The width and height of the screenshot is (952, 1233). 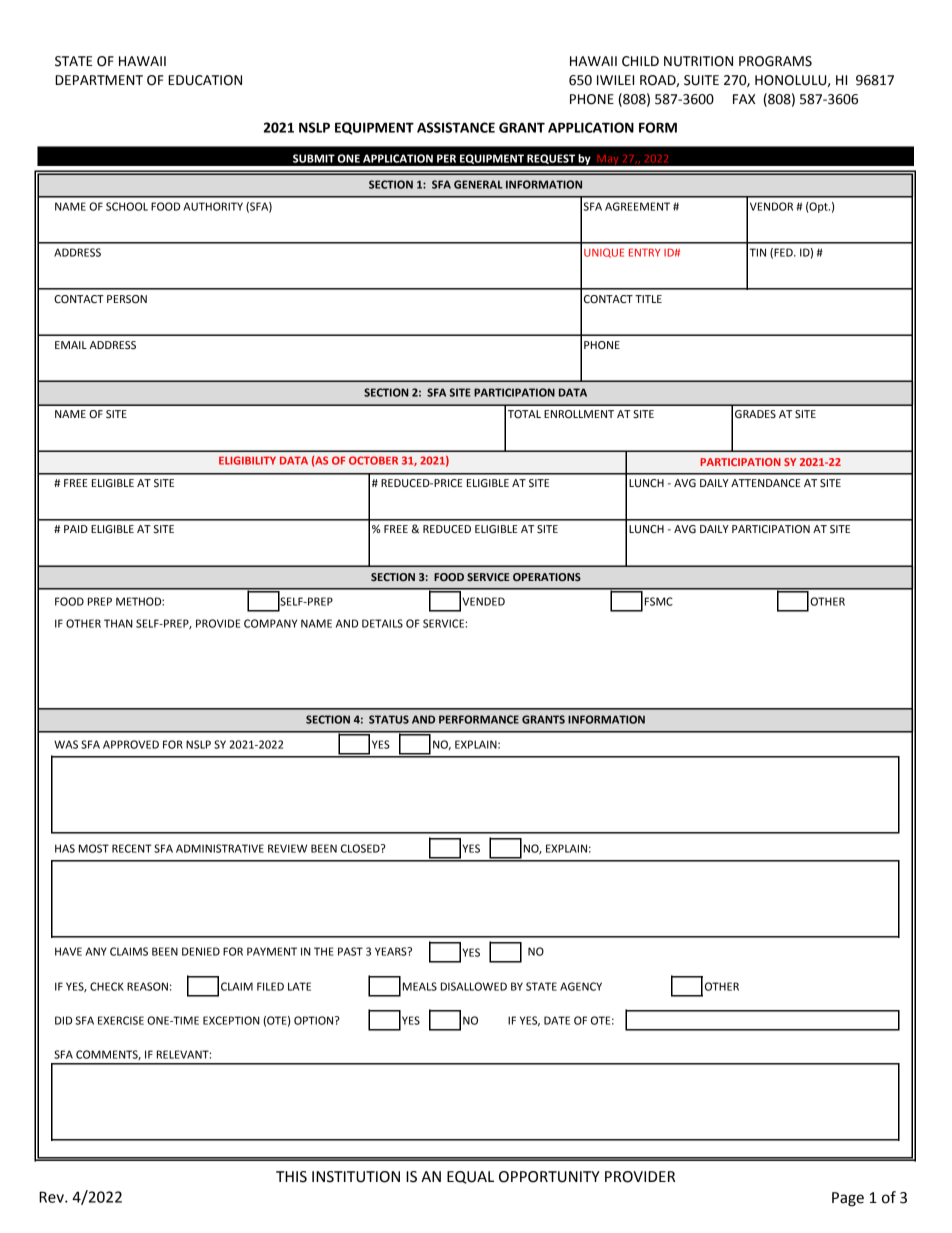 What do you see at coordinates (848, 1199) in the screenshot?
I see `Page` at bounding box center [848, 1199].
